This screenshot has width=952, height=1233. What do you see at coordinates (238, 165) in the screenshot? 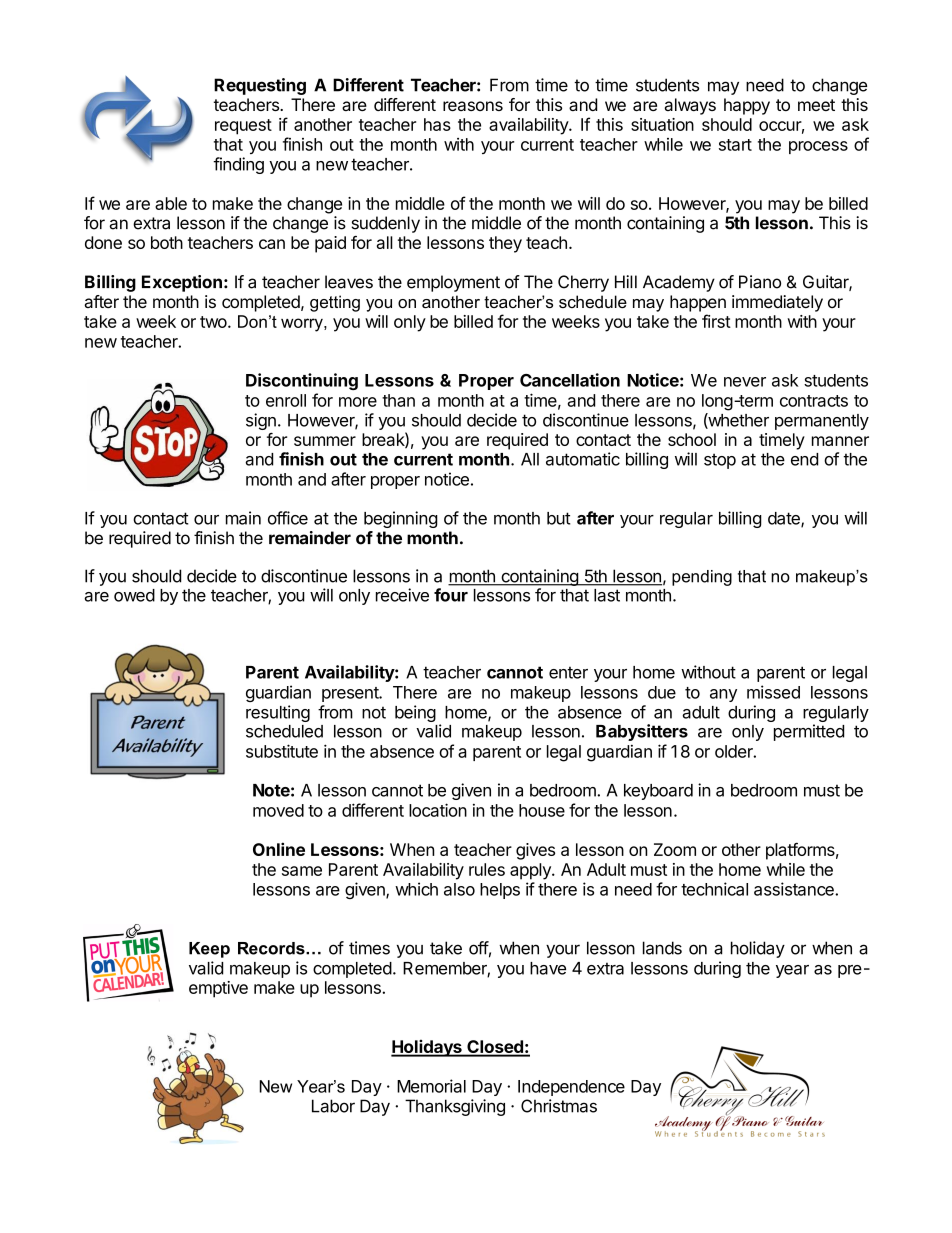
I see `finding` at bounding box center [238, 165].
